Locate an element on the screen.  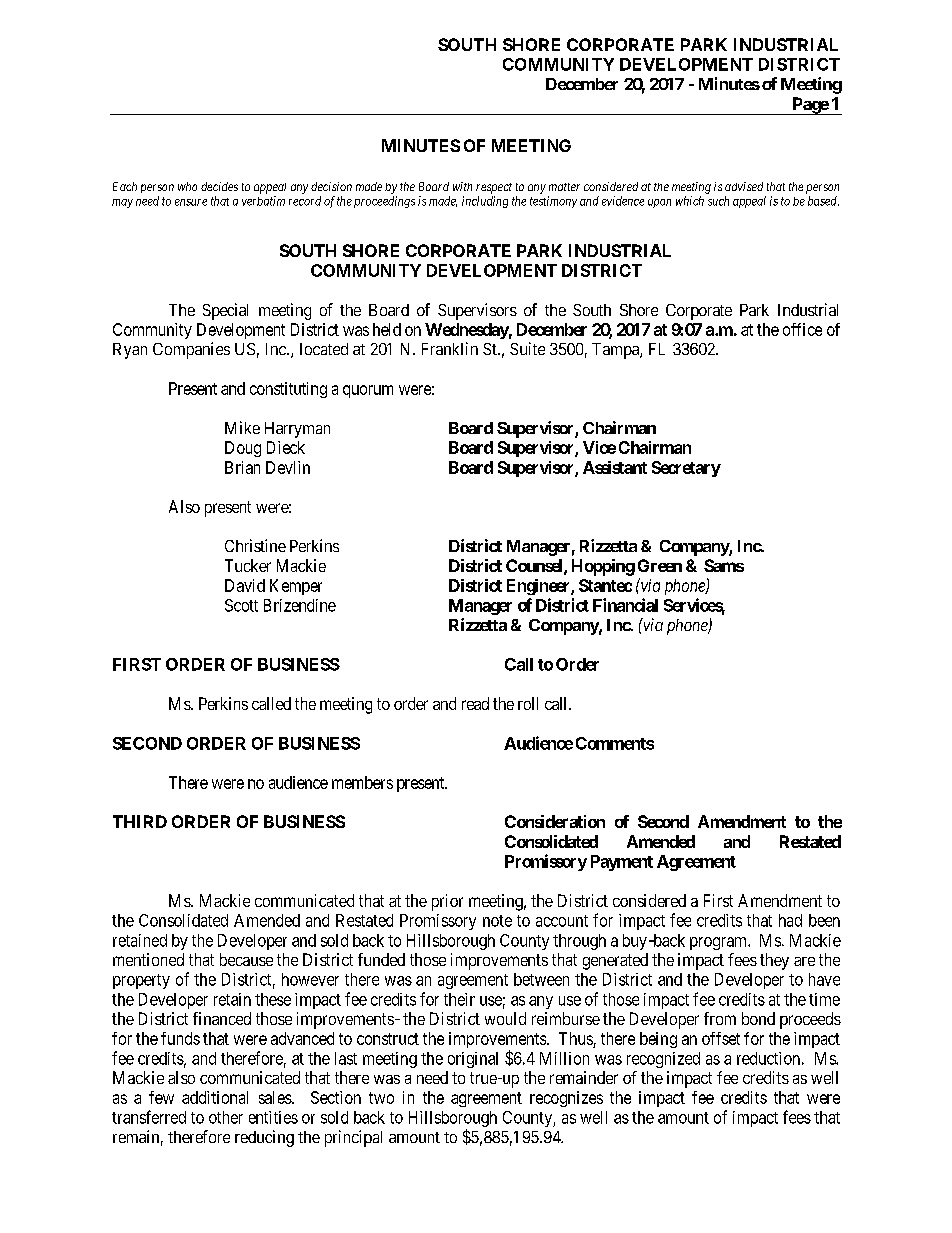
ensure is located at coordinates (191, 202).
